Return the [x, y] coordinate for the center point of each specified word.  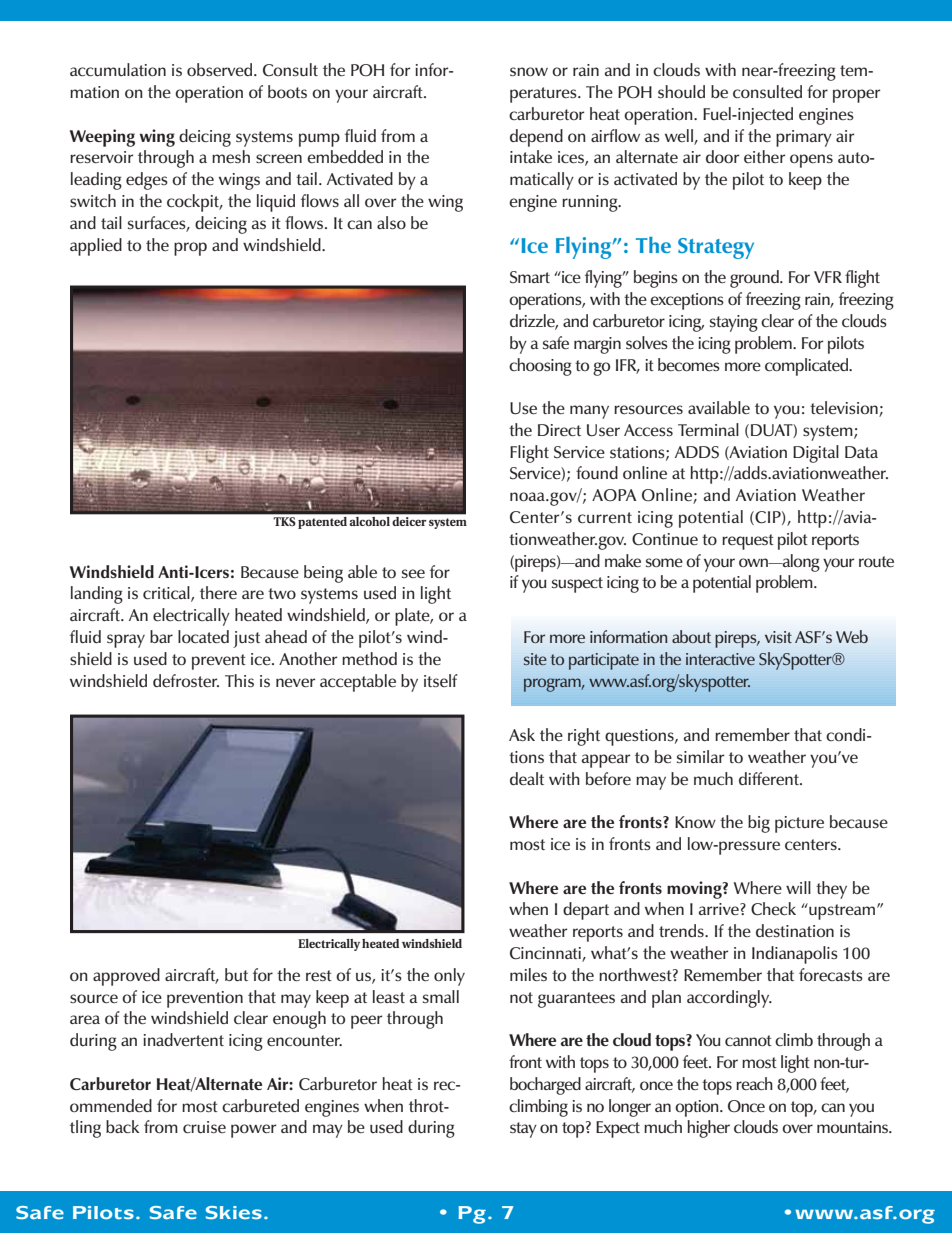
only [449, 977]
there [218, 592]
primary [804, 138]
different [770, 778]
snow [529, 71]
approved [126, 977]
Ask [522, 734]
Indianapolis [795, 955]
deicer [409, 521]
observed [221, 69]
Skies [234, 1213]
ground [755, 279]
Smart [530, 277]
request [748, 542]
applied [96, 247]
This [239, 680]
